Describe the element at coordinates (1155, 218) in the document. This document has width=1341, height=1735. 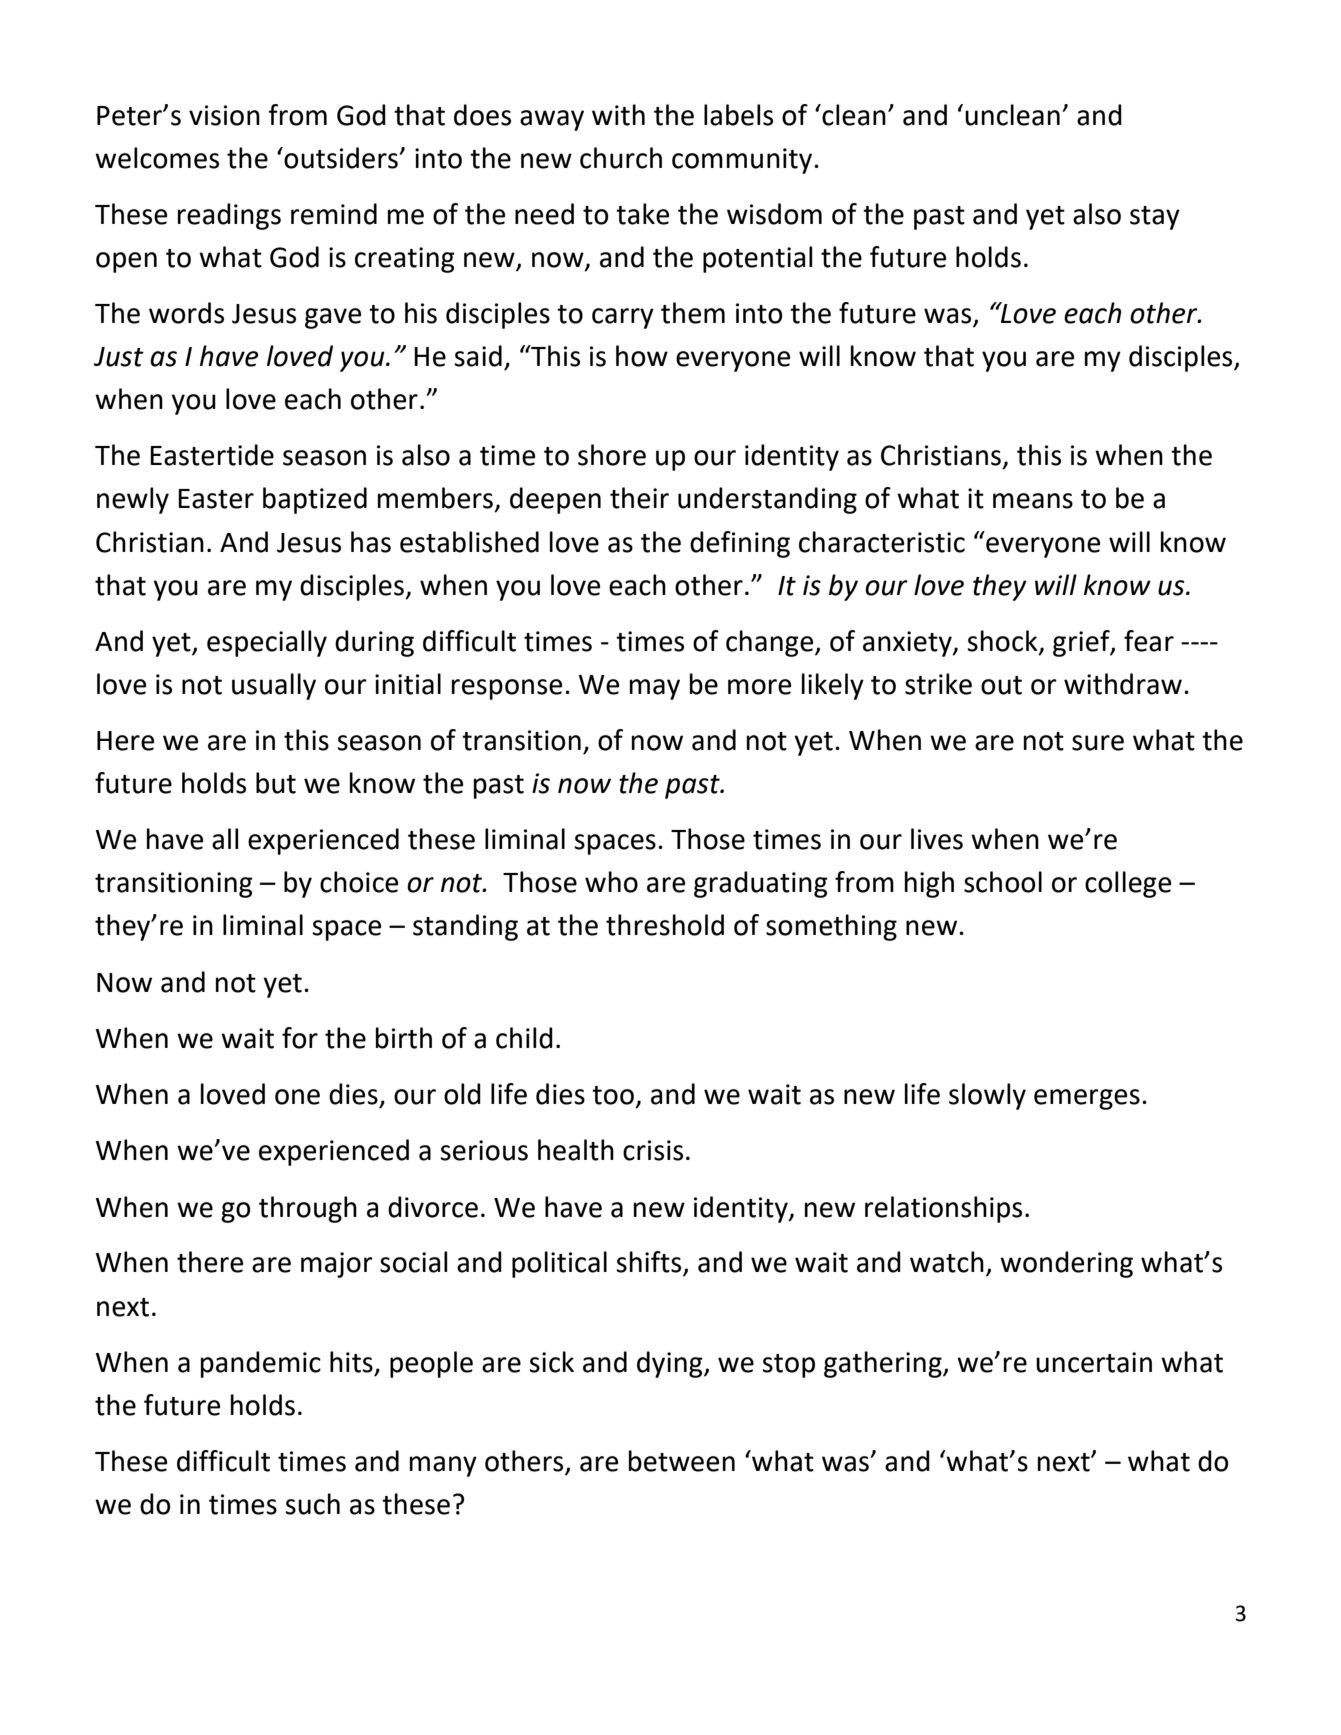
I see `stay` at that location.
